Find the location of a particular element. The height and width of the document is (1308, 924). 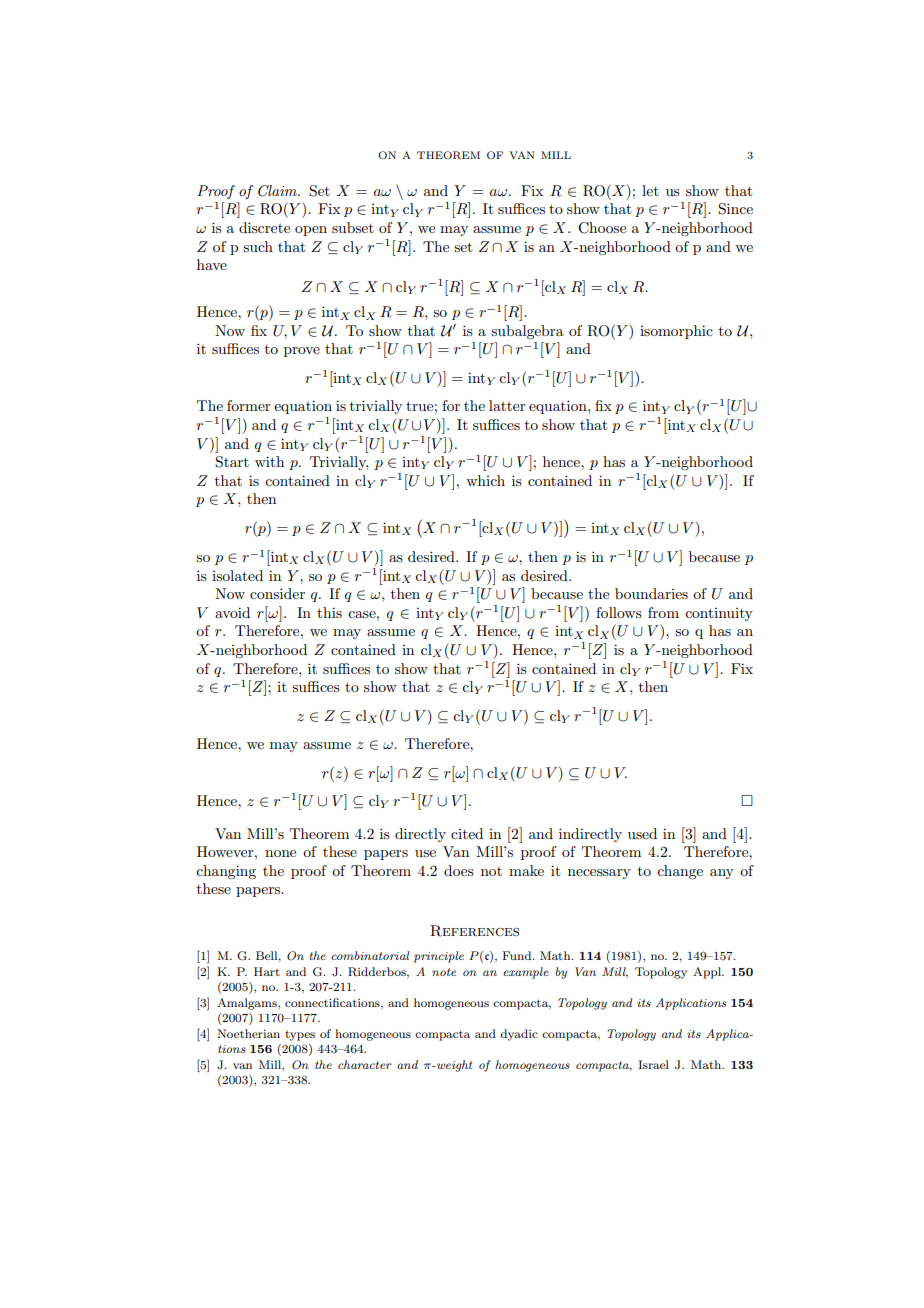

let is located at coordinates (650, 190).
